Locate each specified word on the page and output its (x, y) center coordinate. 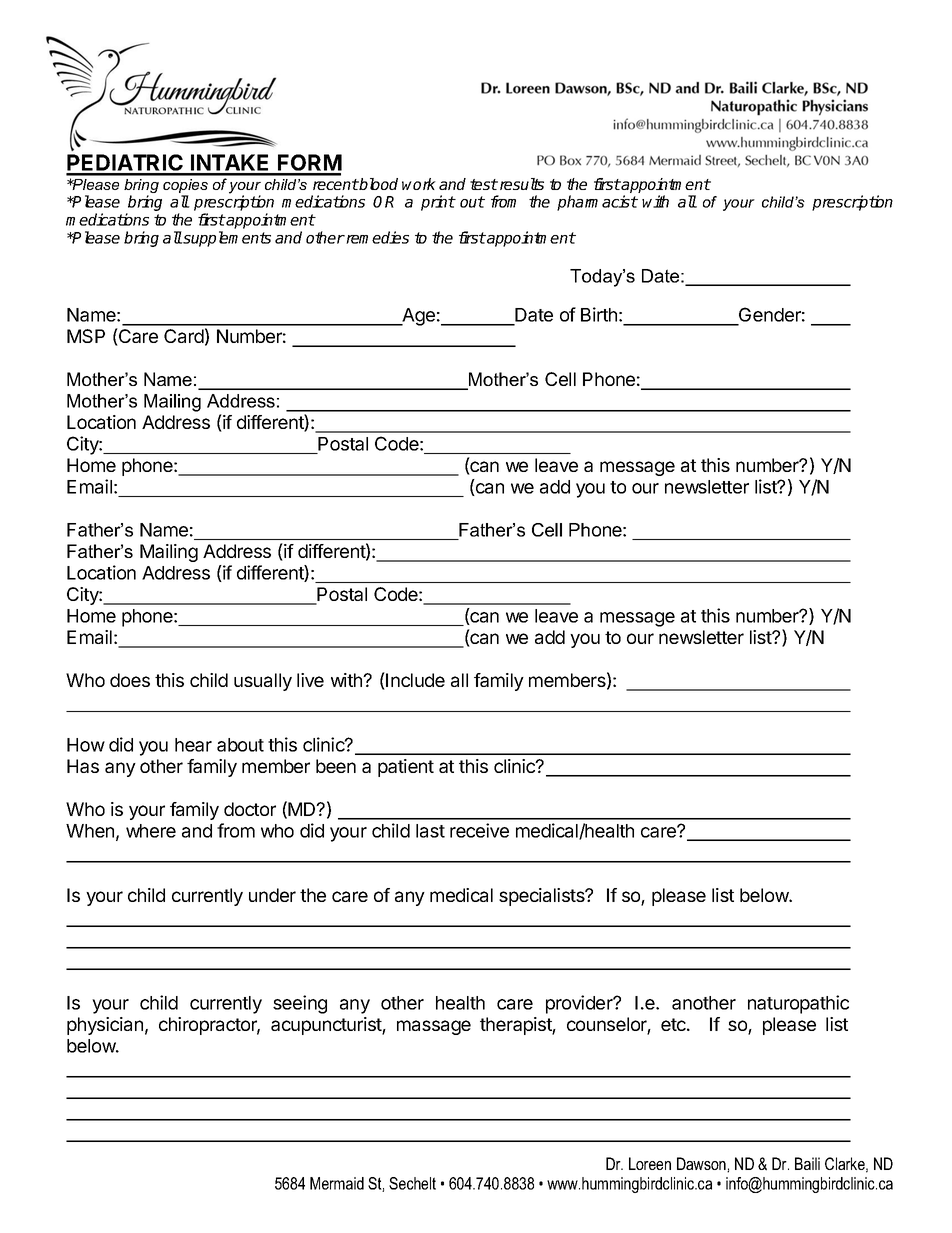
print (438, 203)
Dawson (702, 1164)
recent (336, 184)
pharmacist (597, 203)
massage (434, 1027)
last (430, 831)
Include (414, 681)
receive (479, 830)
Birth (599, 314)
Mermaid (337, 1183)
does (130, 680)
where (151, 831)
